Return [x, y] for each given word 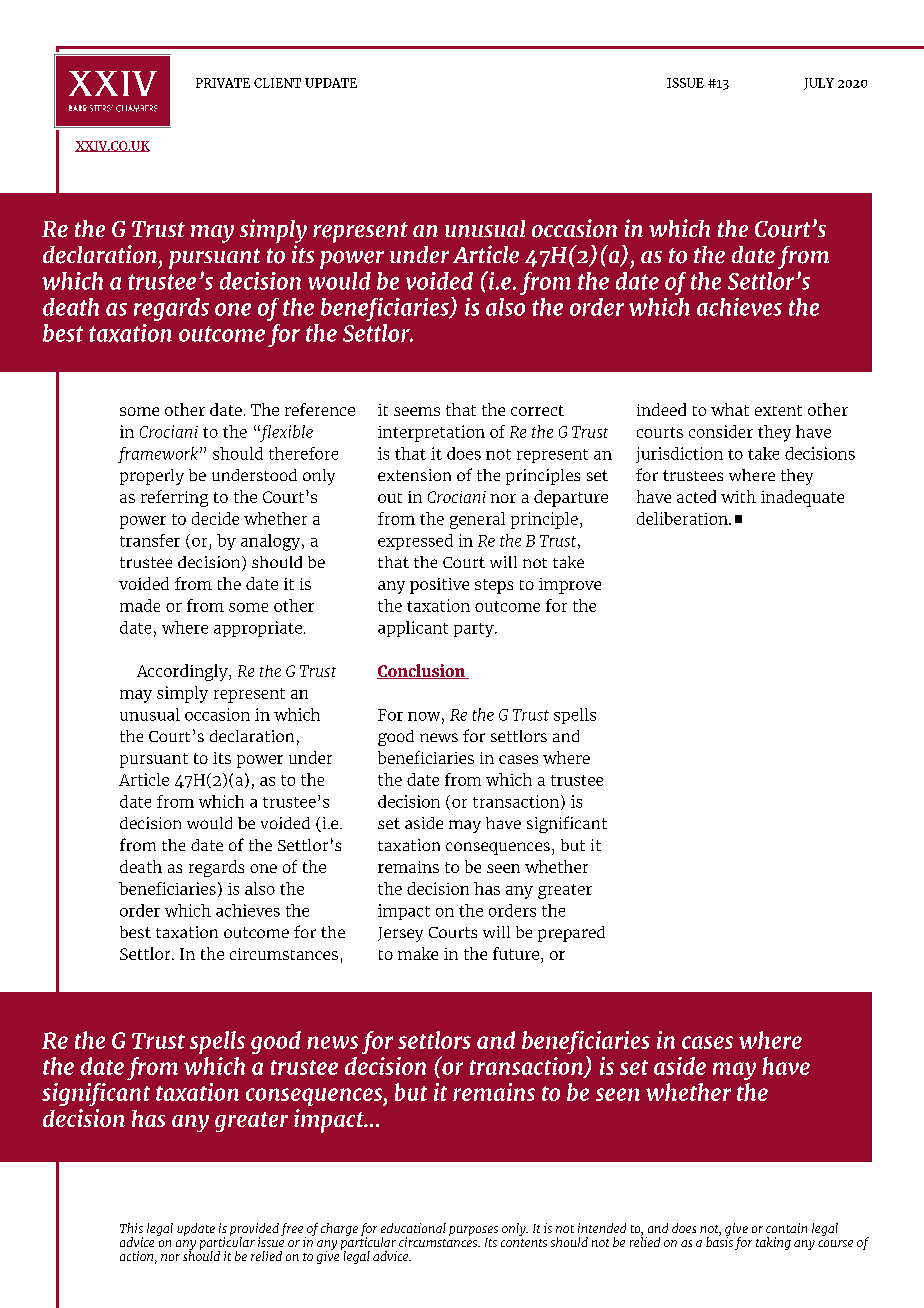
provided [254, 1231]
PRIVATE [223, 83]
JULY [819, 84]
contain [786, 1228]
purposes [473, 1232]
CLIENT [277, 83]
